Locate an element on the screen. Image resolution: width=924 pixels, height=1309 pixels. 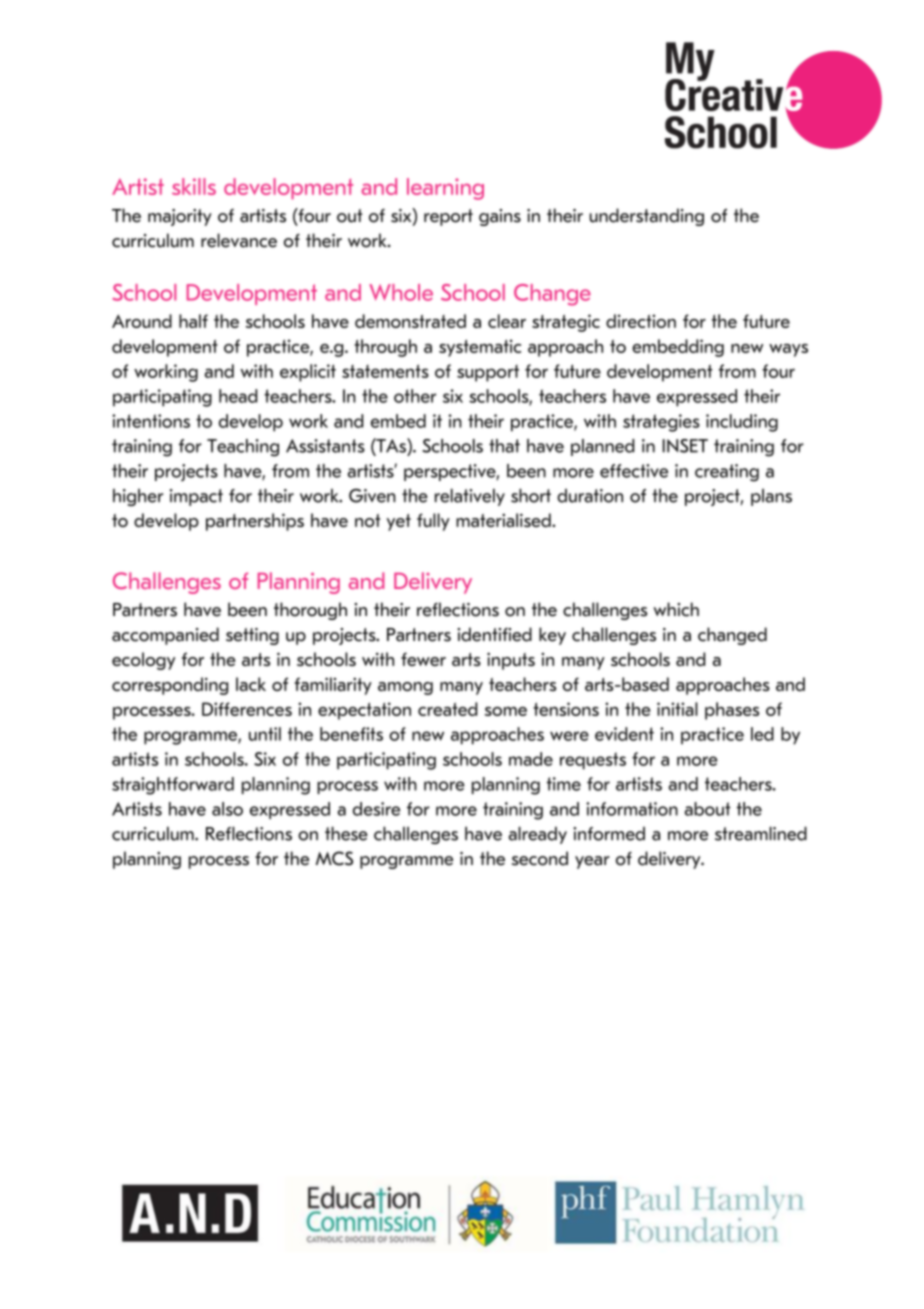
majority is located at coordinates (180, 217).
